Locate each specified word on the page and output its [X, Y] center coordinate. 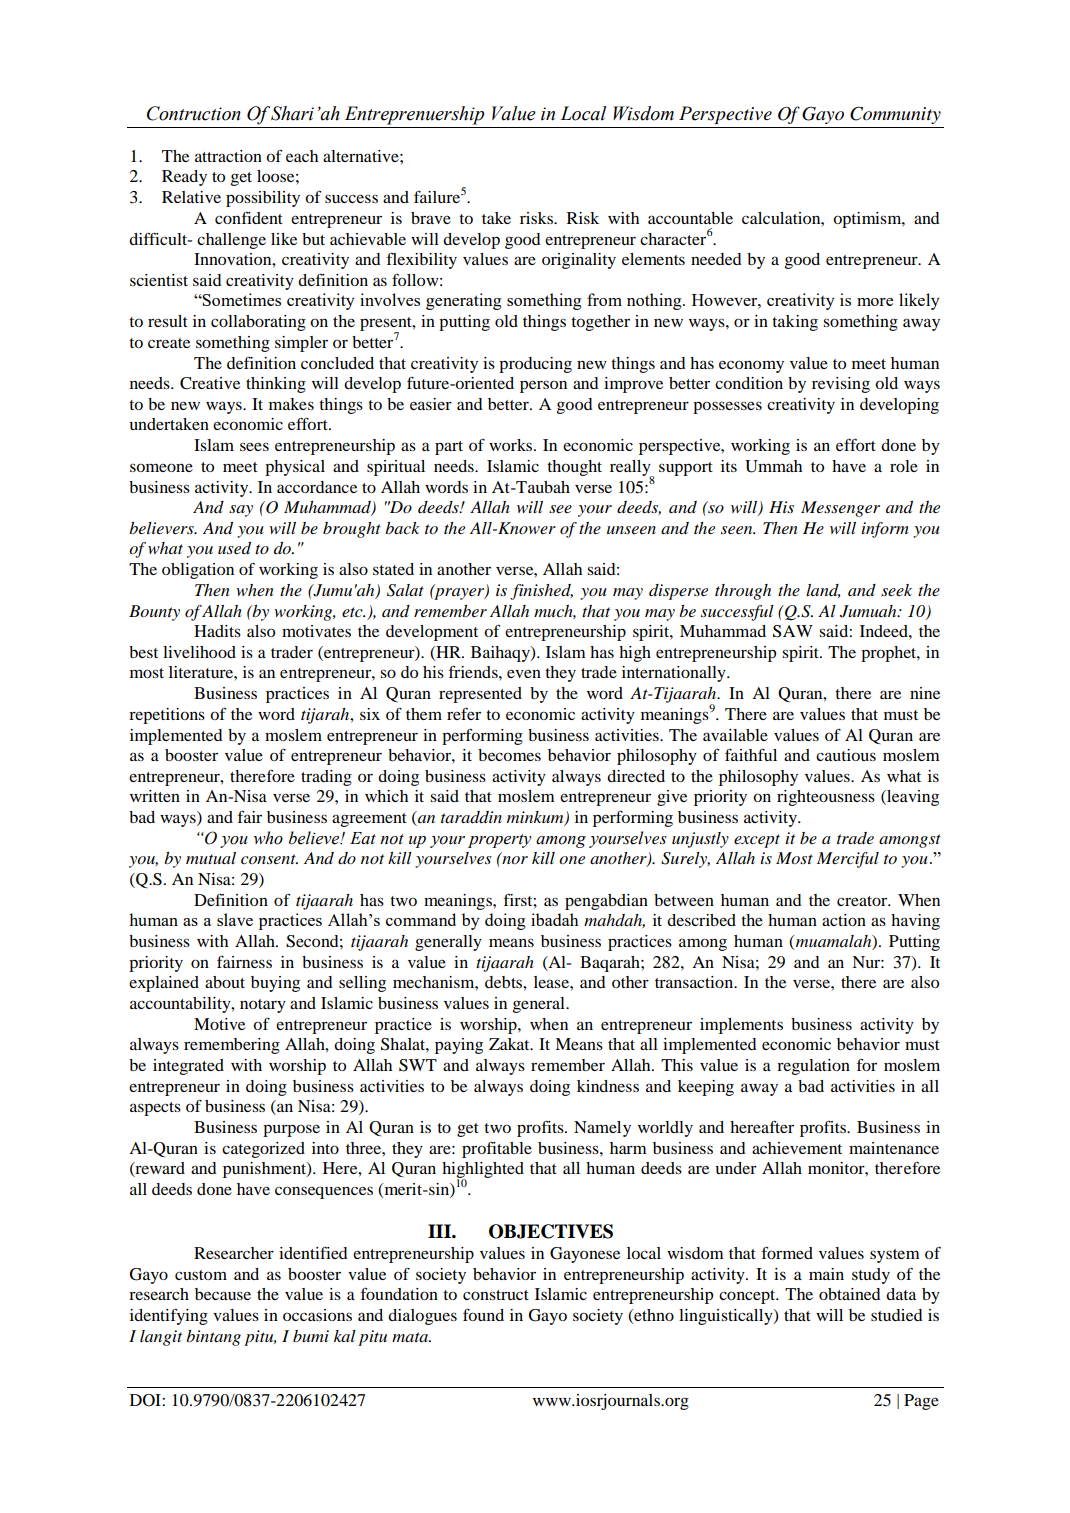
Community [895, 115]
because [223, 1294]
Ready [184, 178]
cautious [846, 755]
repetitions [167, 716]
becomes [509, 755]
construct [496, 1295]
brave [431, 218]
